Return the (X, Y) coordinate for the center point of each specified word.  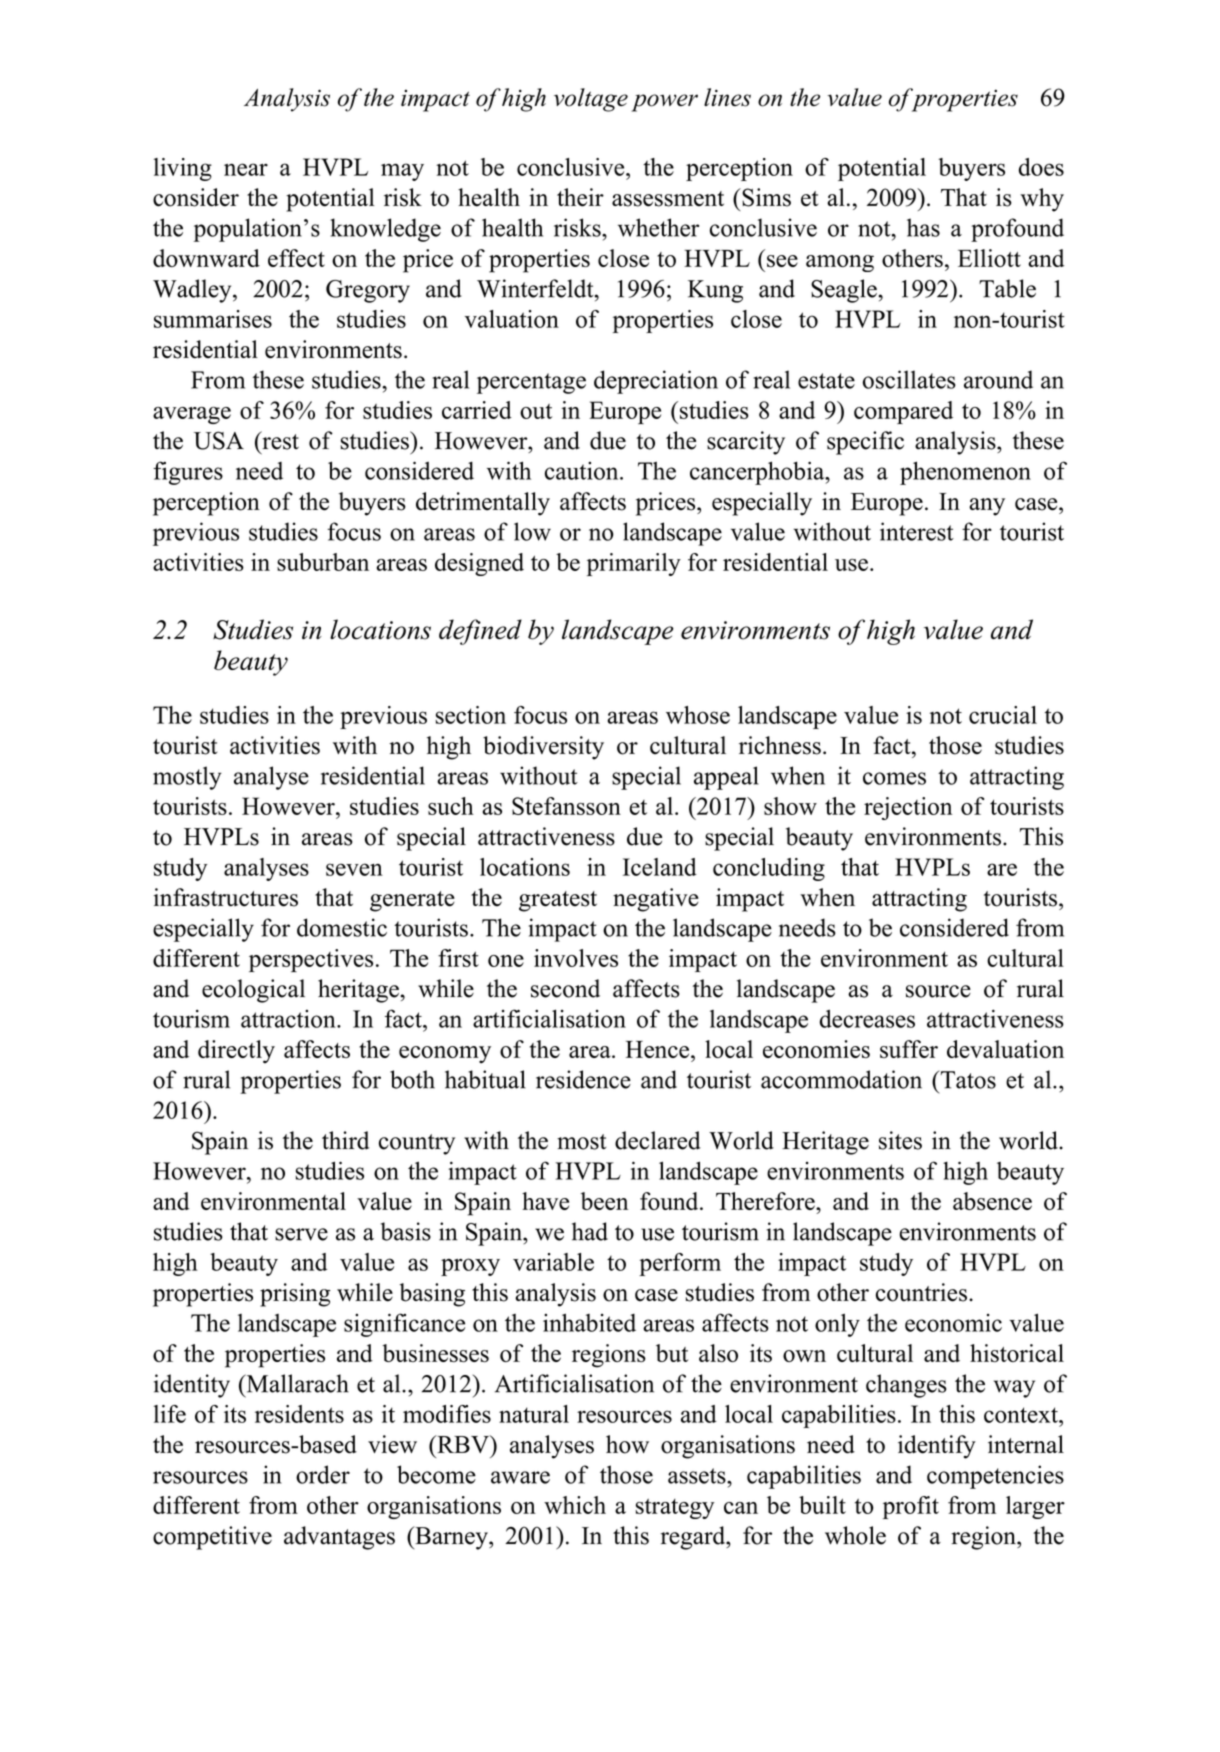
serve (301, 1234)
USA (219, 440)
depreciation (656, 382)
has (923, 227)
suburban (323, 562)
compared (903, 412)
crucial (1003, 715)
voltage (591, 100)
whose (698, 715)
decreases (867, 1018)
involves (576, 958)
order (323, 1474)
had (590, 1231)
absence (992, 1201)
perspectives (311, 960)
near (246, 169)
